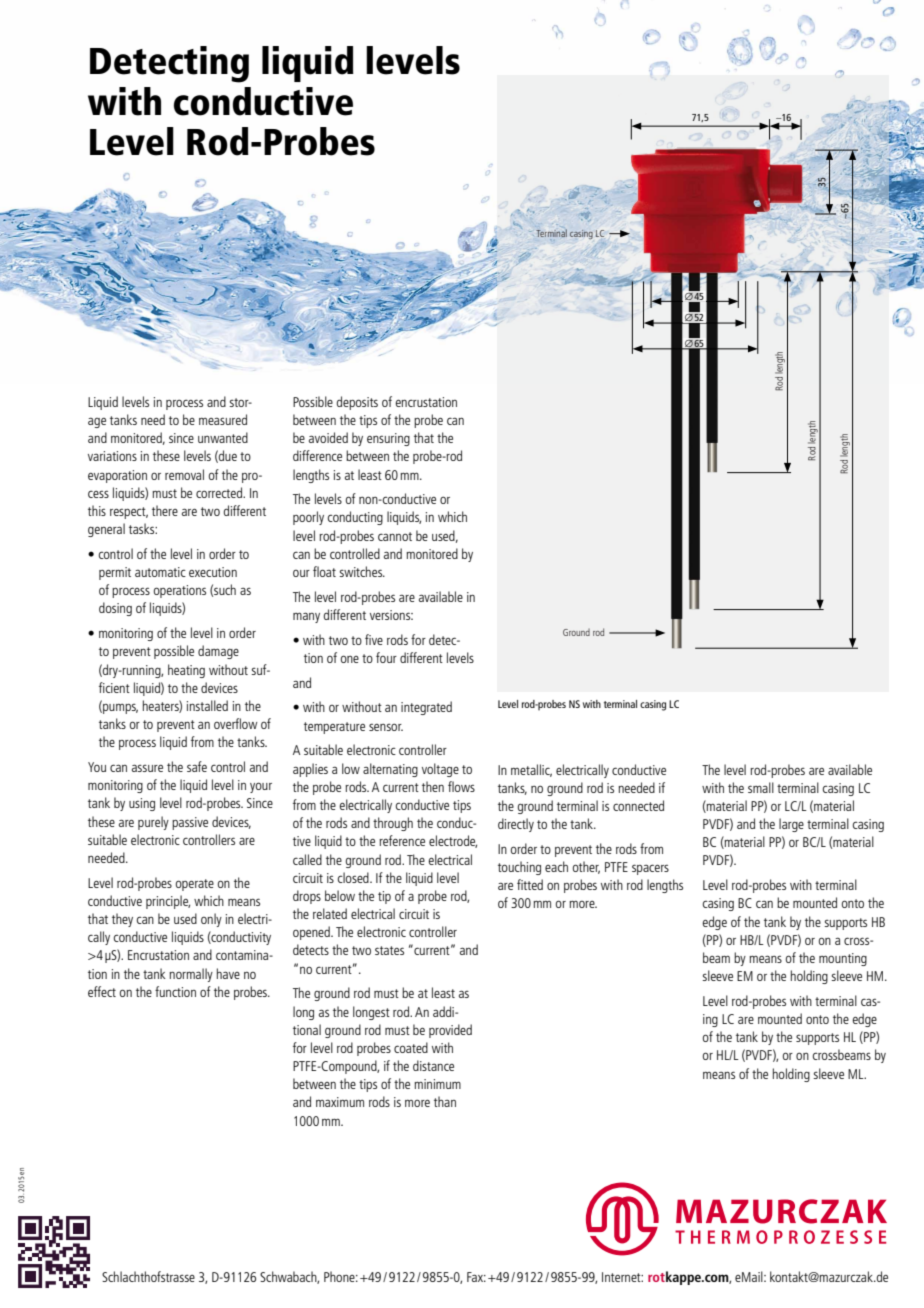 The image size is (924, 1308). What do you see at coordinates (453, 841) in the screenshot?
I see `electrode` at bounding box center [453, 841].
